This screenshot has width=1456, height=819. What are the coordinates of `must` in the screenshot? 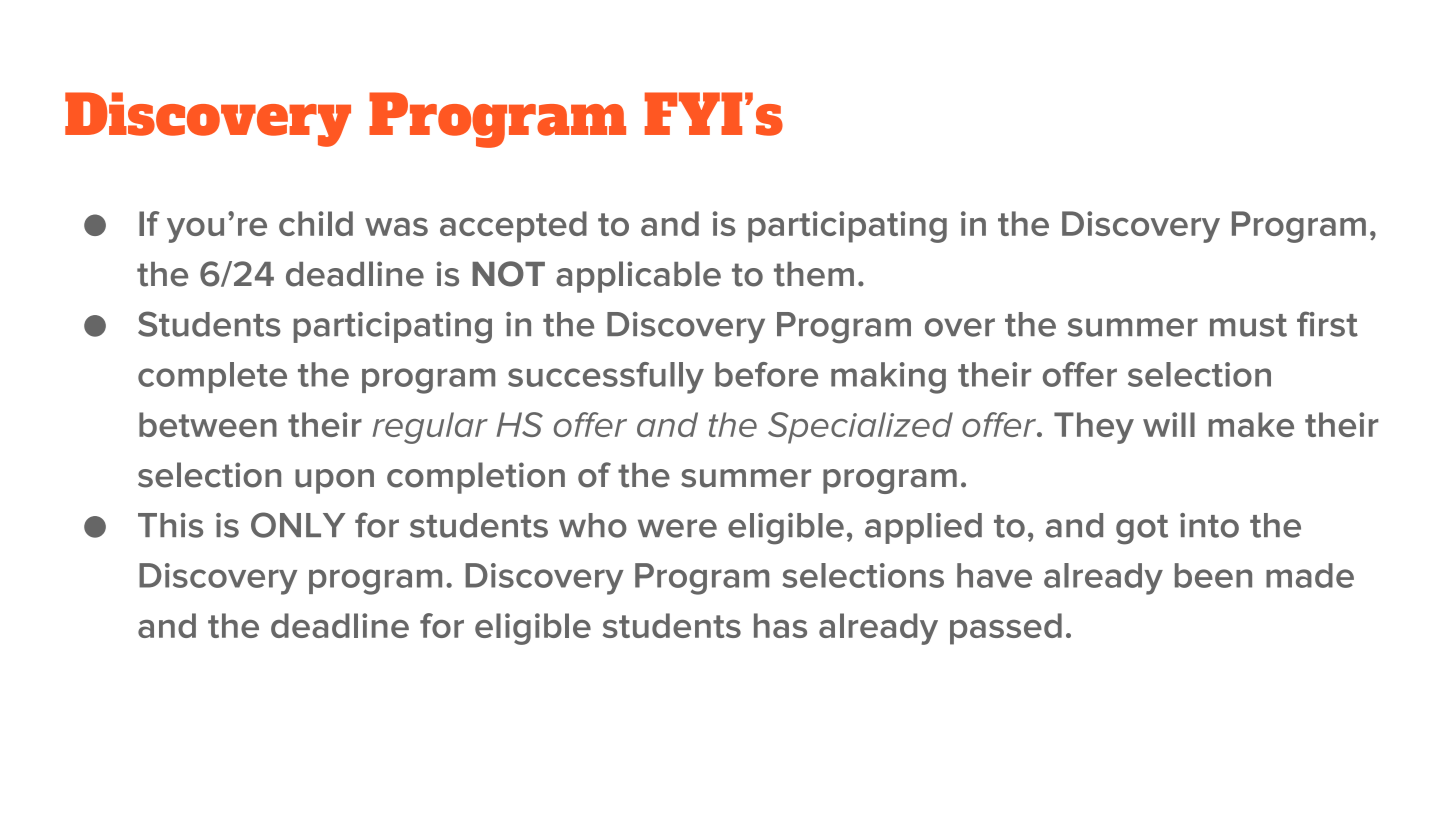 It's located at (1248, 325).
